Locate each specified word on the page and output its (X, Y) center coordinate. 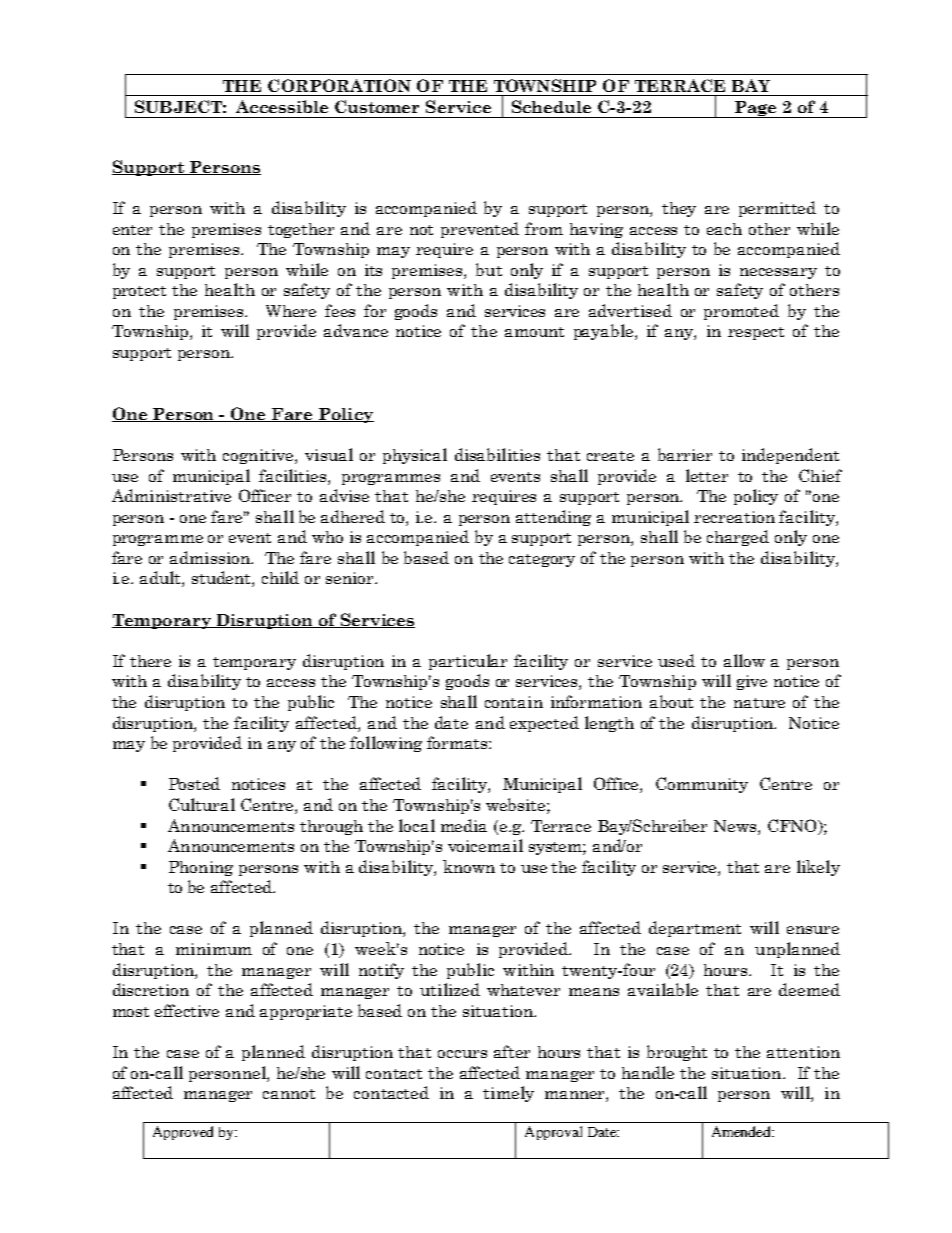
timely (508, 1094)
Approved (183, 1133)
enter (132, 230)
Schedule (551, 106)
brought (677, 1053)
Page (755, 109)
